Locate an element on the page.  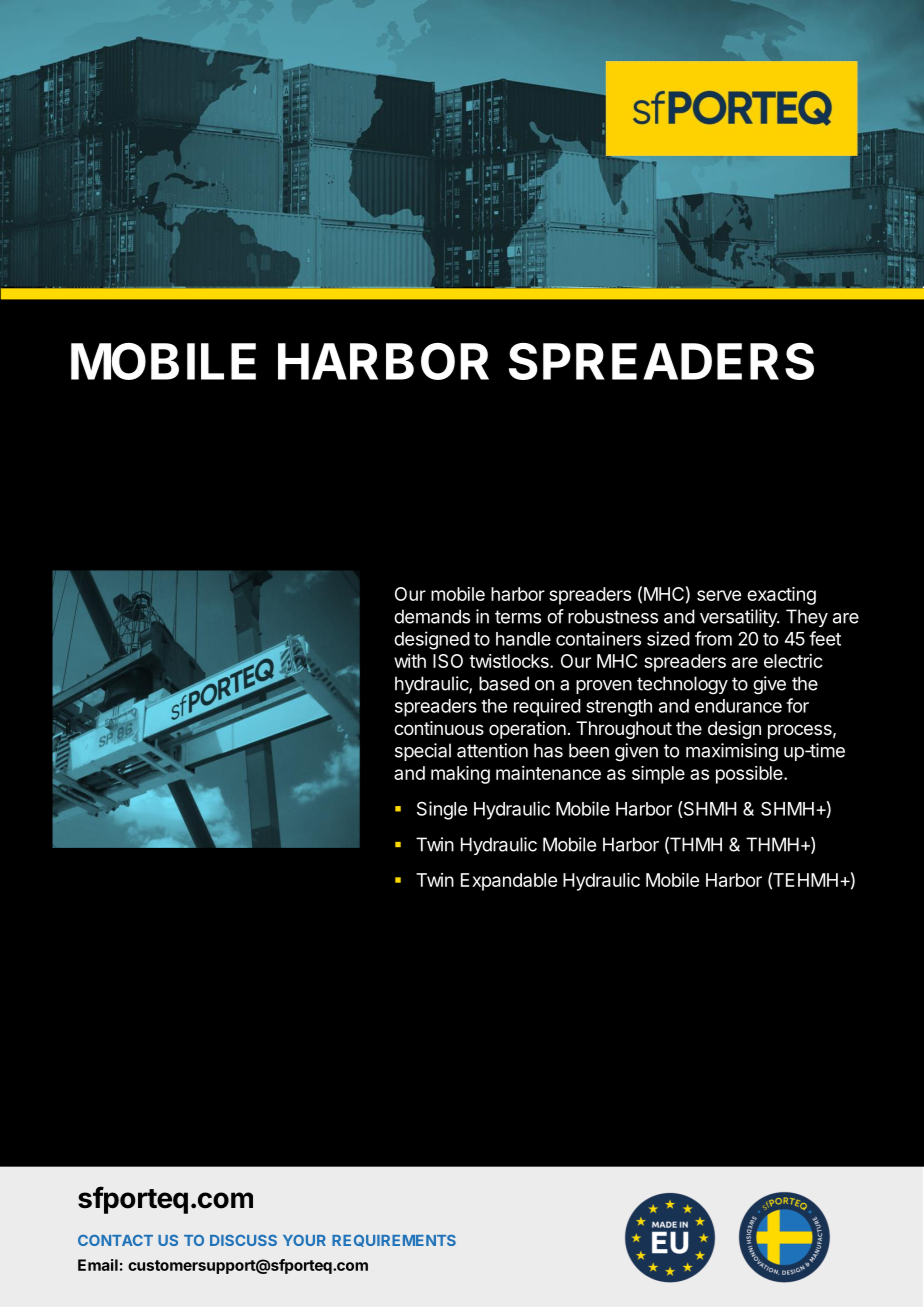
possible is located at coordinates (750, 775).
